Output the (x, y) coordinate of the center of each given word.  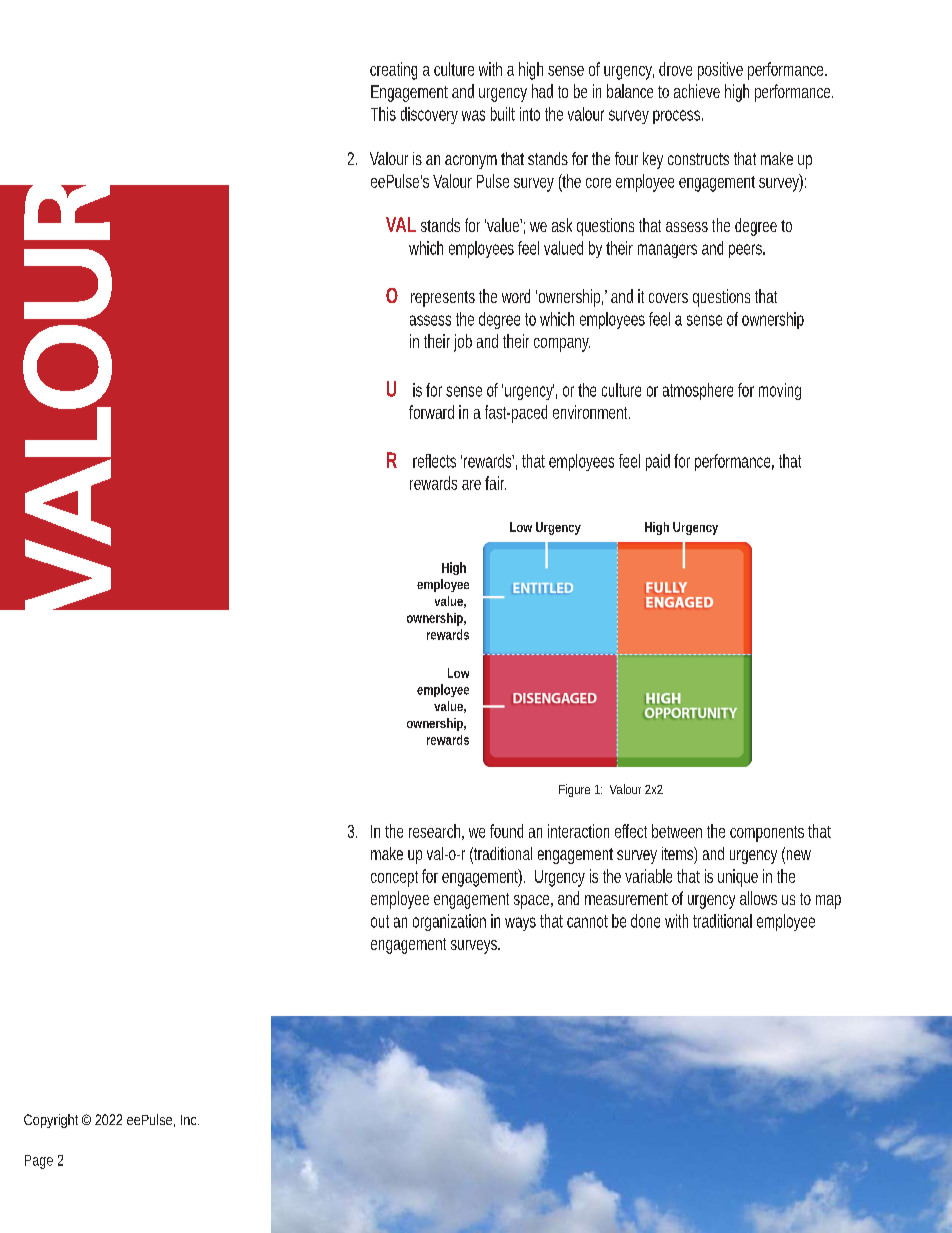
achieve (697, 91)
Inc (190, 1120)
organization (449, 922)
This (383, 114)
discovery (429, 115)
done (645, 921)
